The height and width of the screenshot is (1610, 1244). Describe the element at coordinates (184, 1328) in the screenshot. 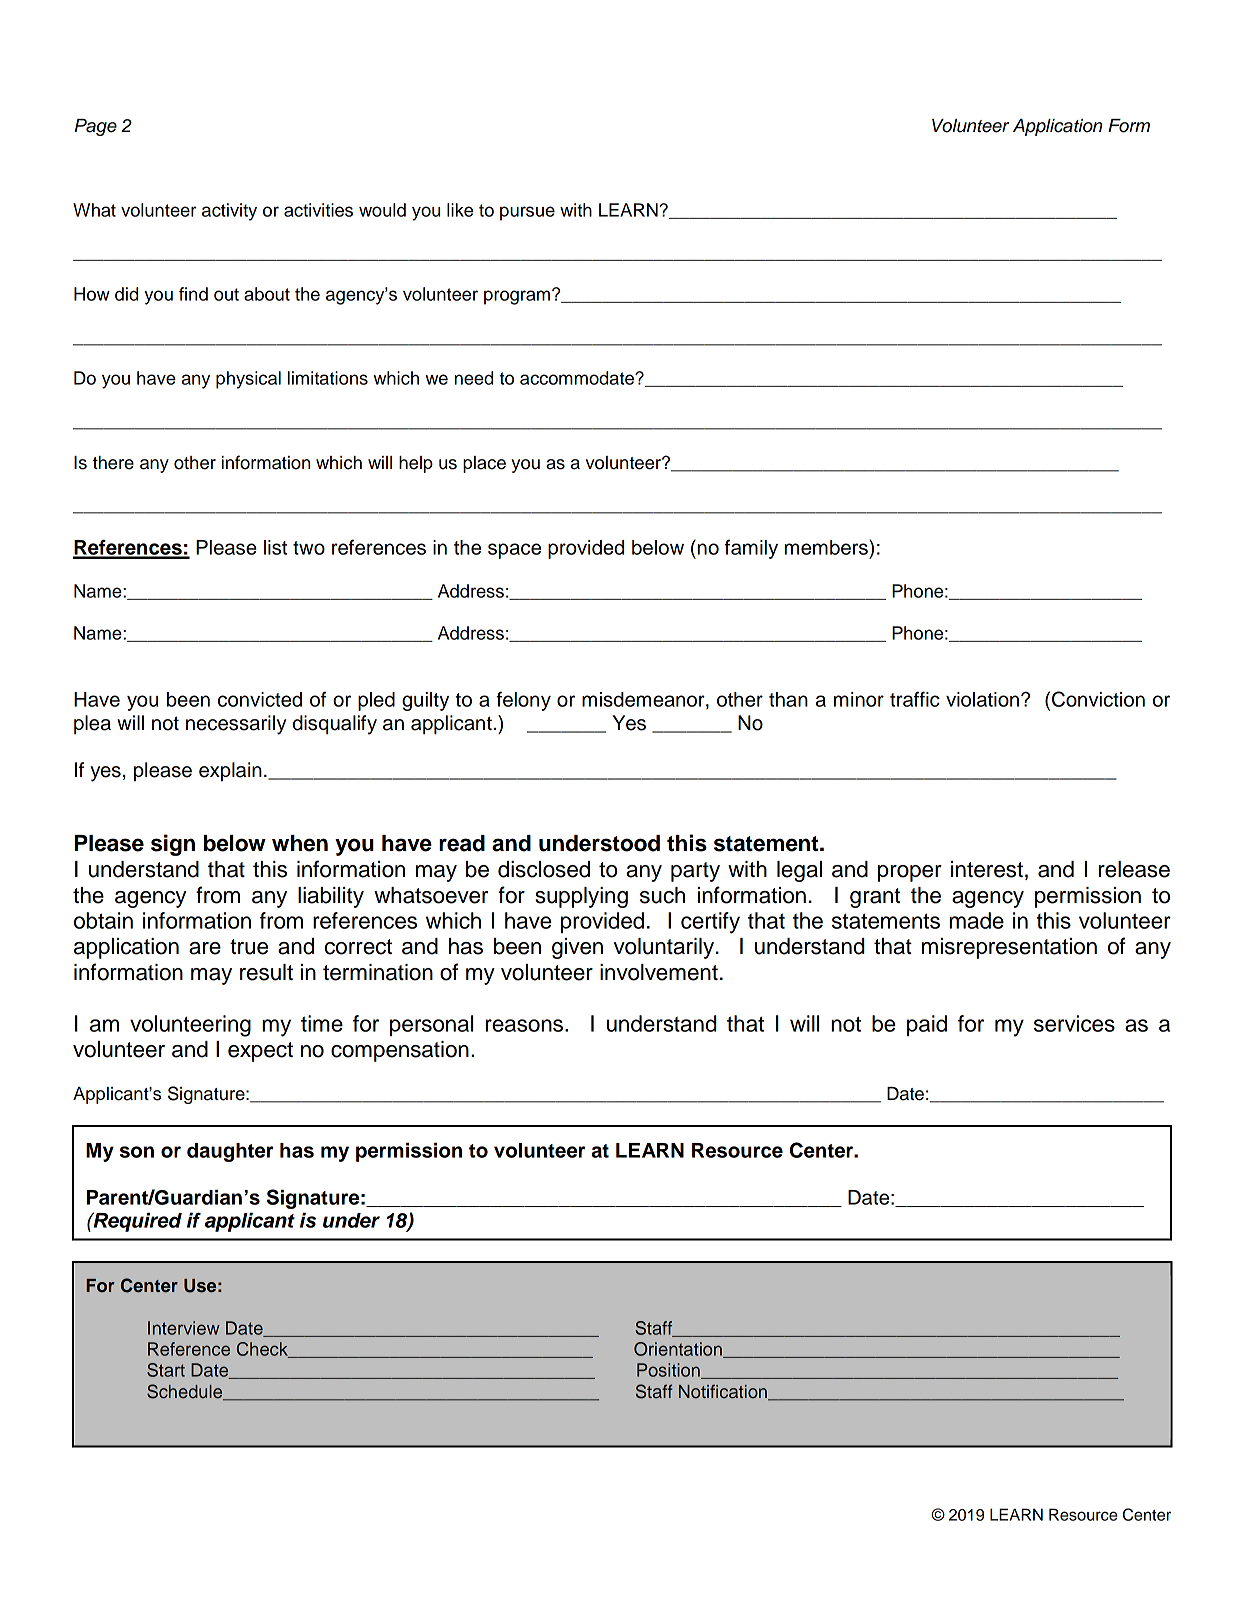

I see `Interview` at that location.
